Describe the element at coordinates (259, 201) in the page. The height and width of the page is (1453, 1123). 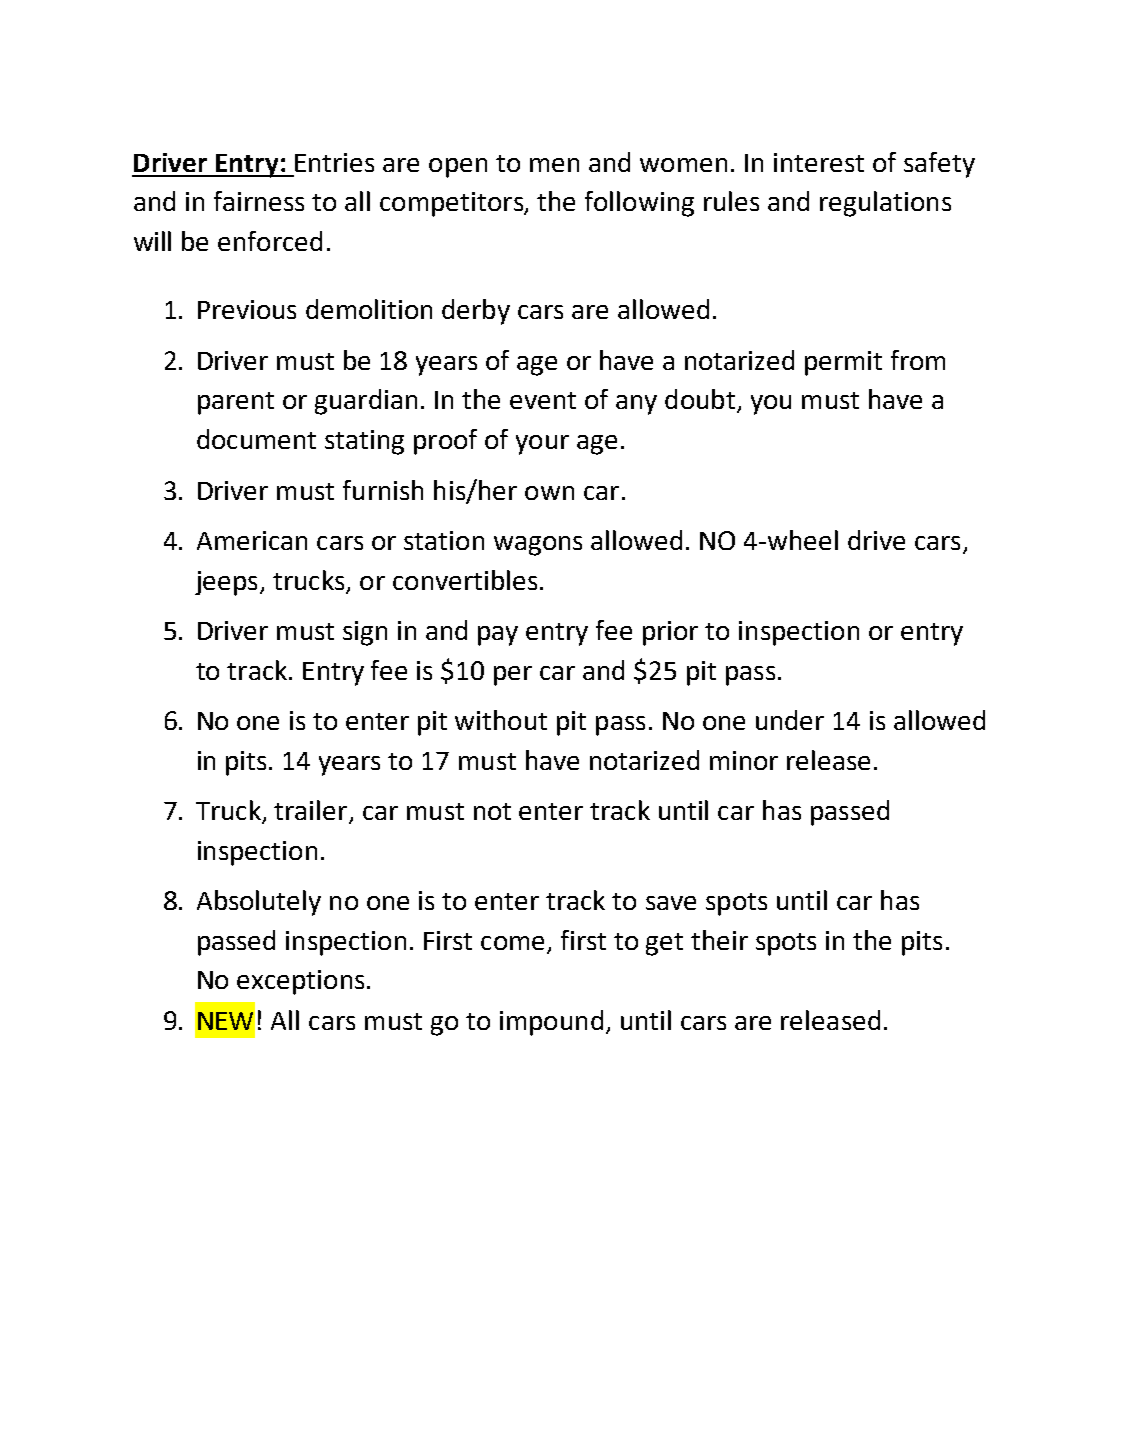
I see `fairness` at that location.
